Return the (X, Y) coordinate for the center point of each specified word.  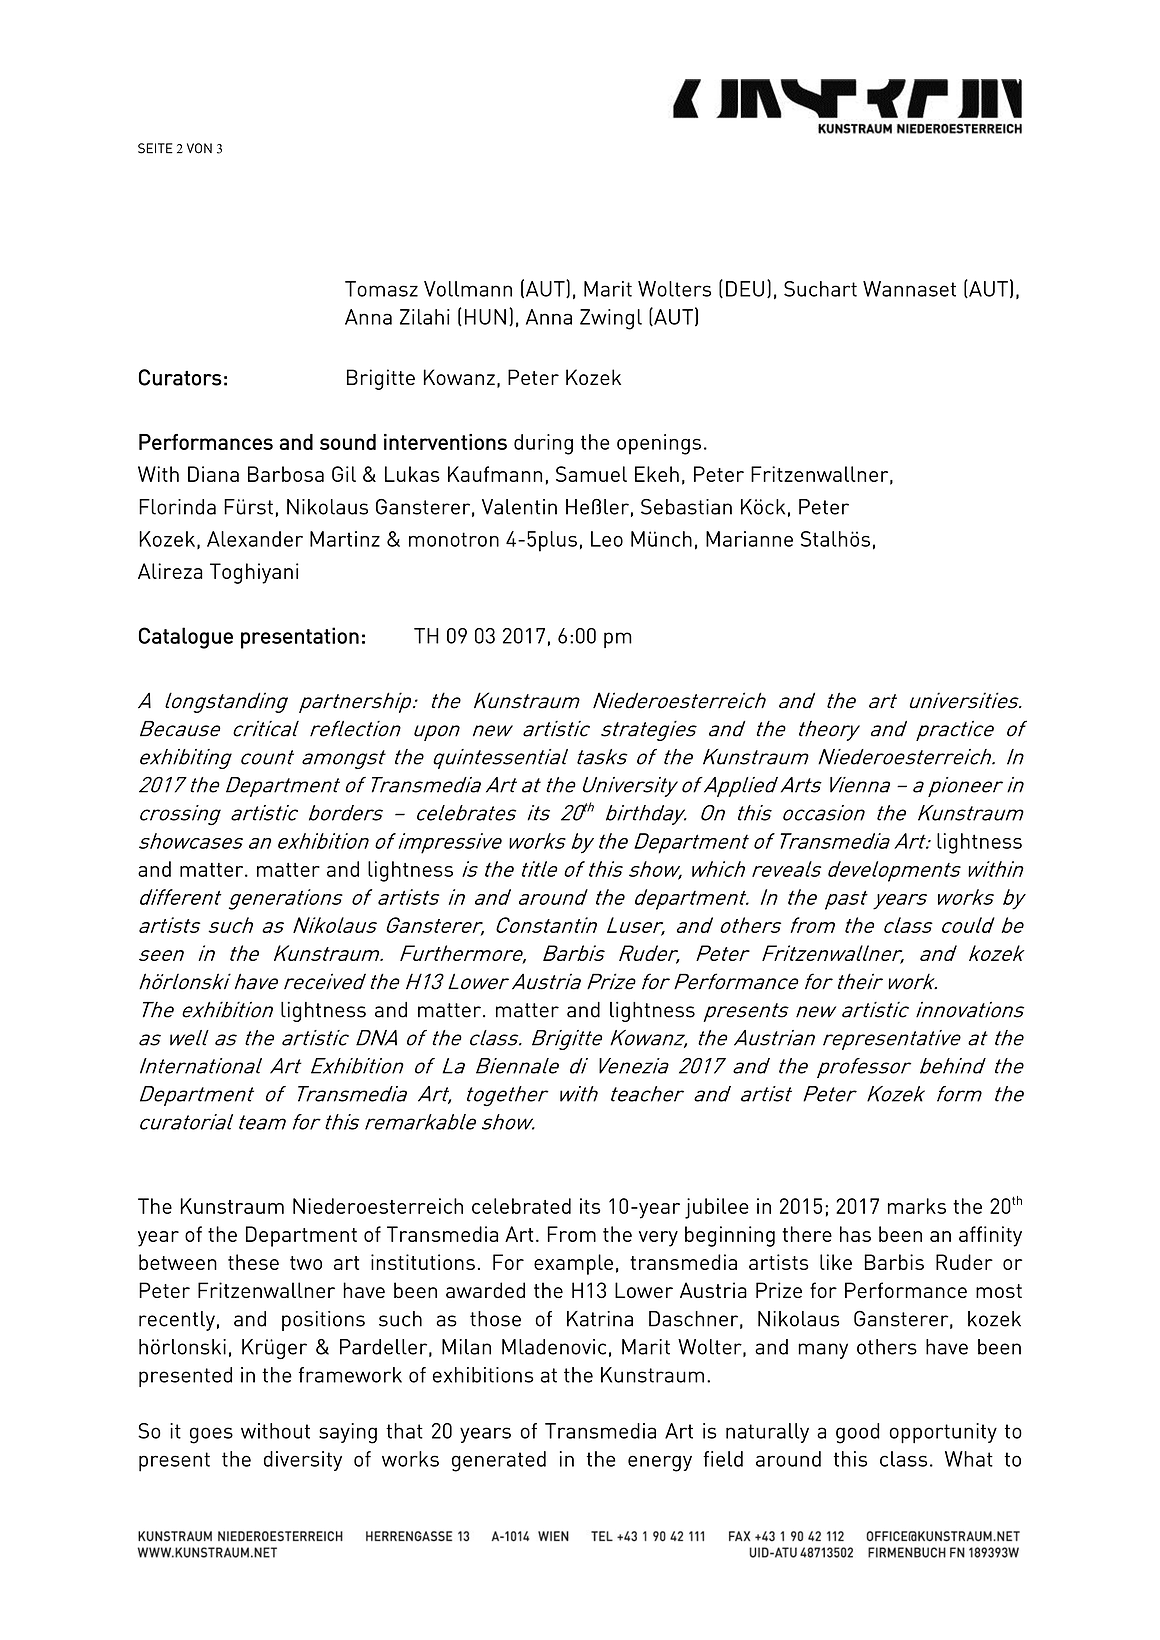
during (543, 444)
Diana (213, 474)
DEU (745, 289)
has (855, 1234)
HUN (485, 317)
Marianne (749, 539)
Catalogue (186, 638)
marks (917, 1206)
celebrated (521, 1206)
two (306, 1263)
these (253, 1262)
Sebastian (686, 507)
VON (199, 148)
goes (211, 1435)
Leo (607, 539)
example (573, 1264)
